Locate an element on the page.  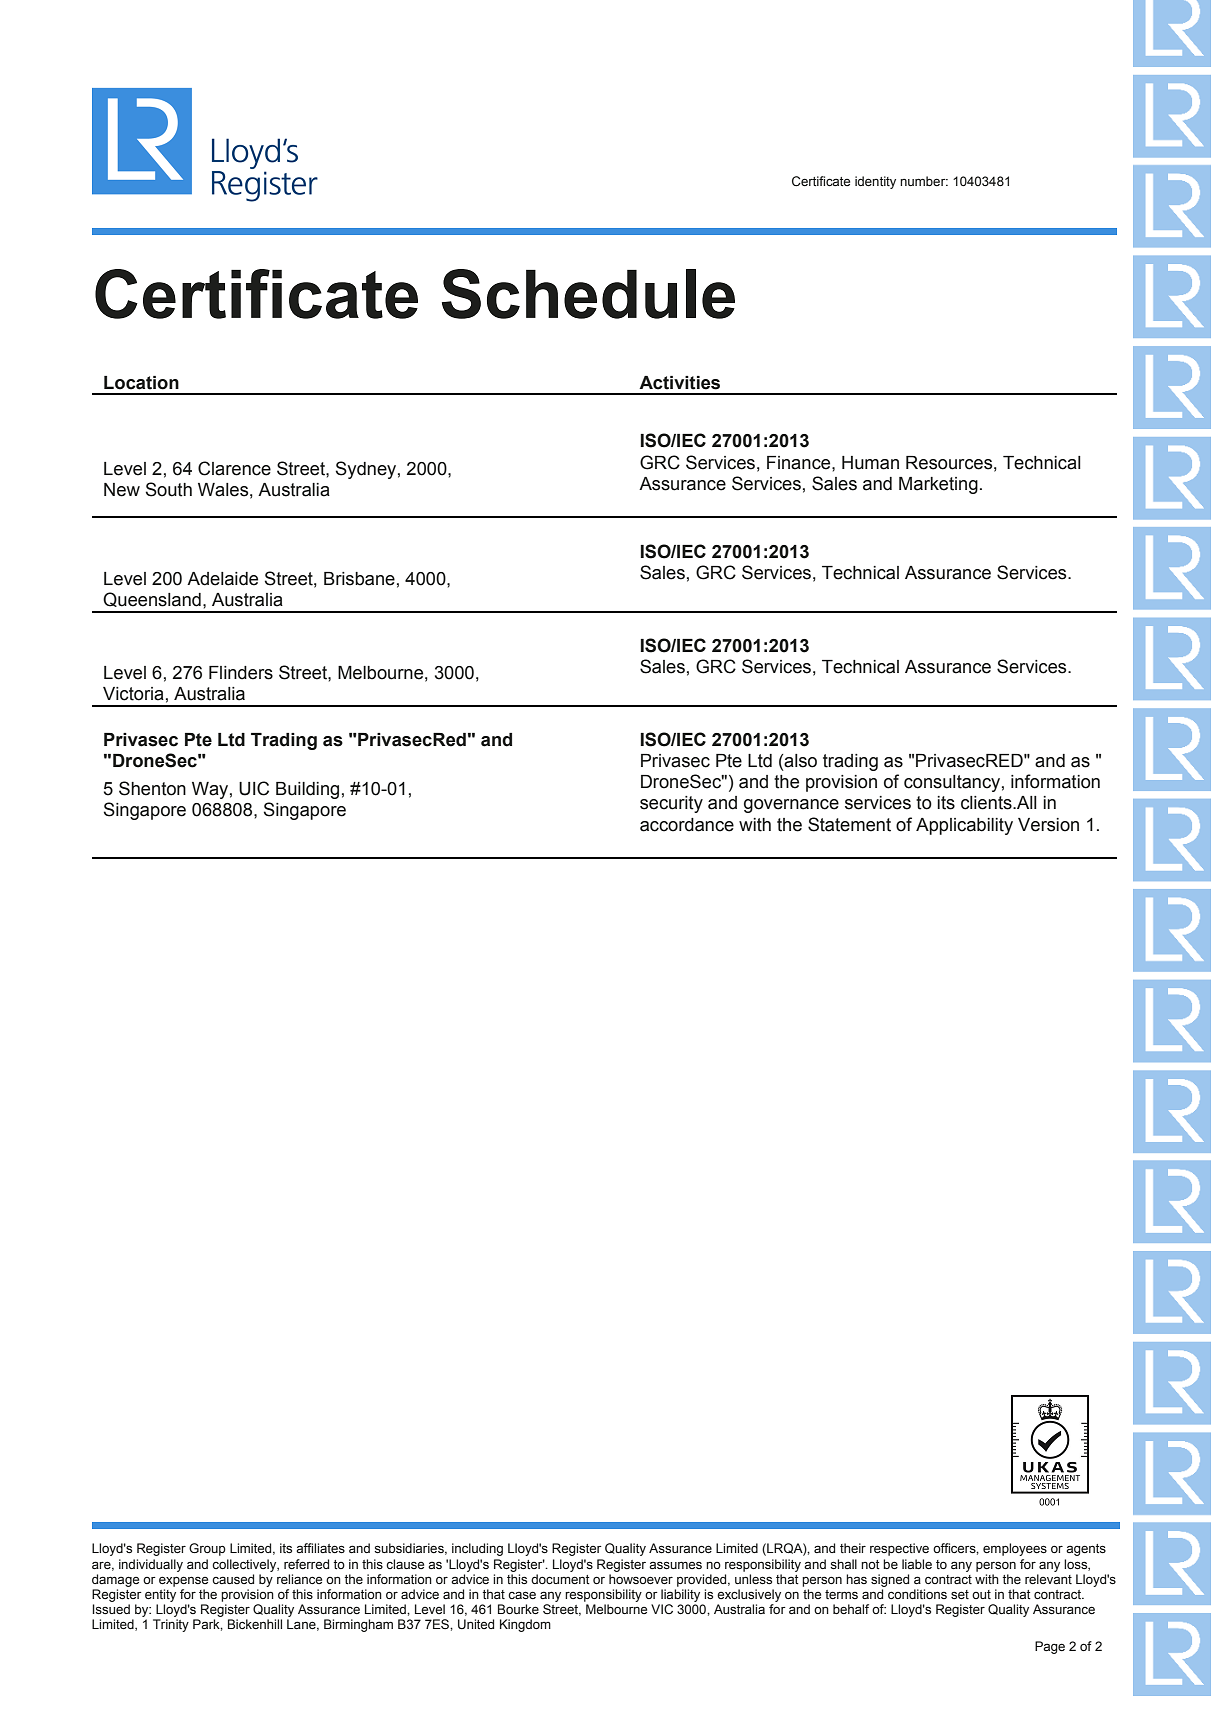
Adelaide is located at coordinates (222, 579).
